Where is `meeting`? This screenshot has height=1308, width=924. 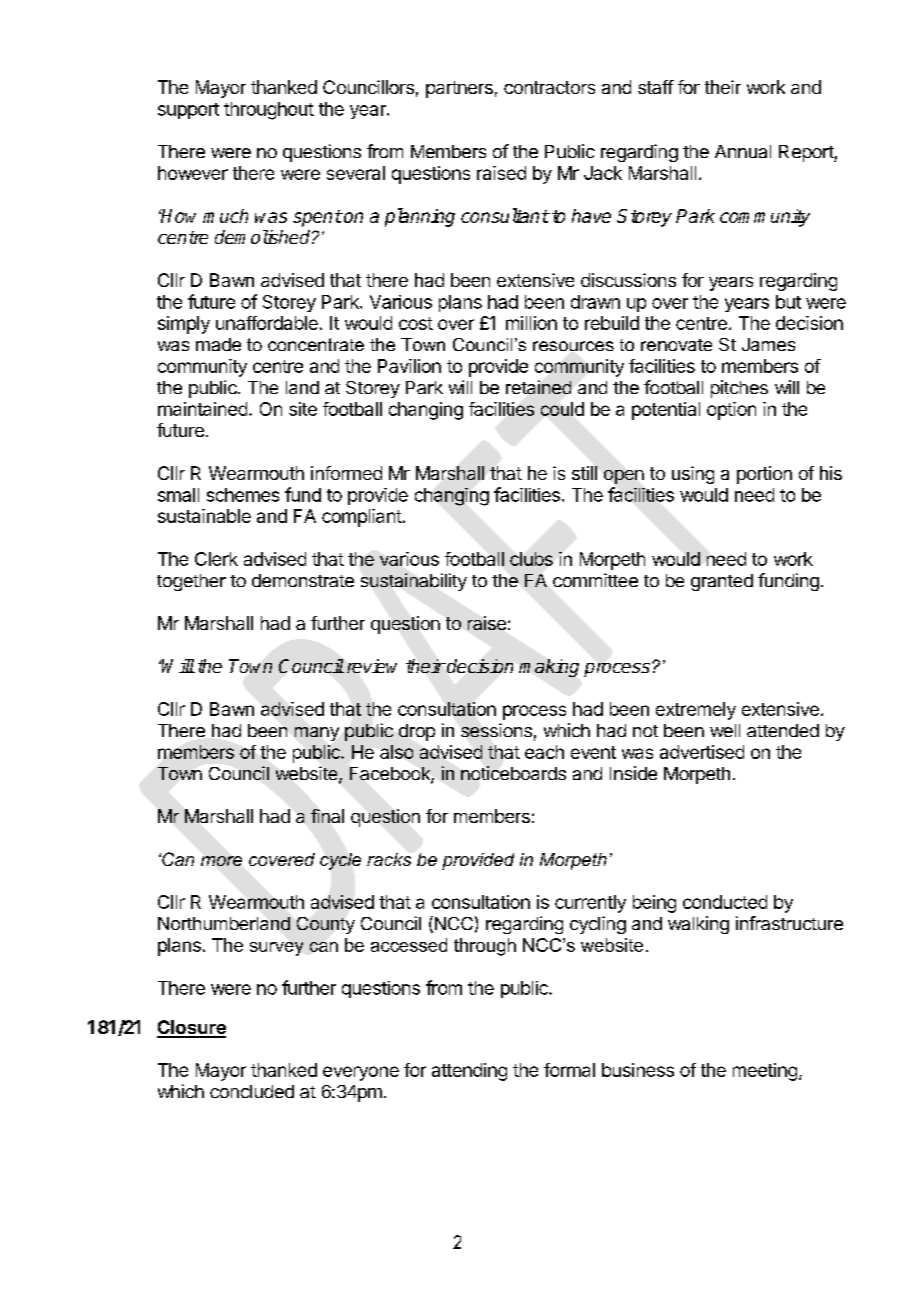
meeting is located at coordinates (765, 1072).
